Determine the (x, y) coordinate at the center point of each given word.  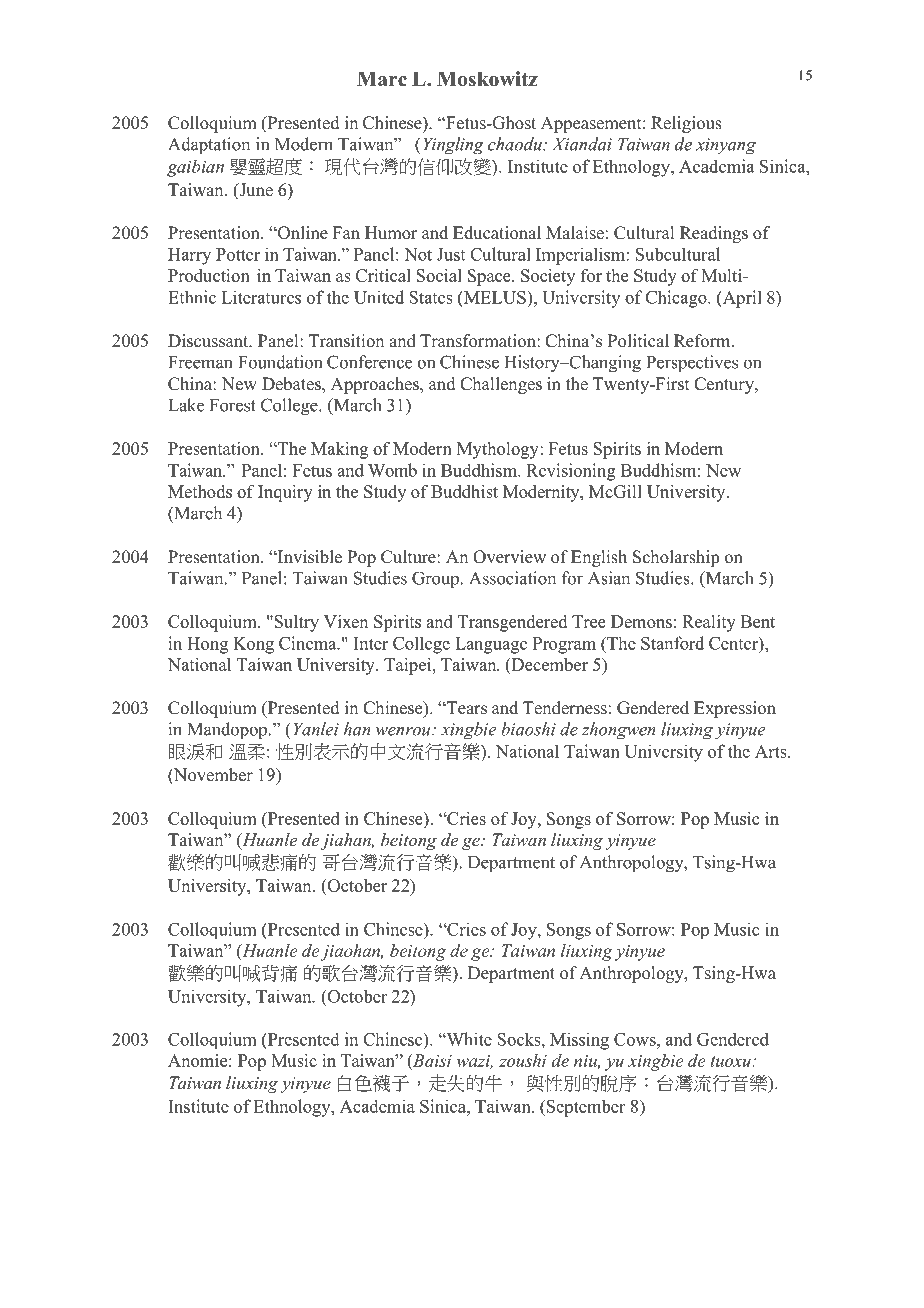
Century (725, 385)
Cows (636, 1039)
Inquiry (285, 493)
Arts (772, 751)
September (584, 1108)
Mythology (499, 450)
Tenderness (565, 708)
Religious (686, 124)
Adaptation (209, 146)
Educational (497, 233)
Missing (579, 1041)
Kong (253, 645)
